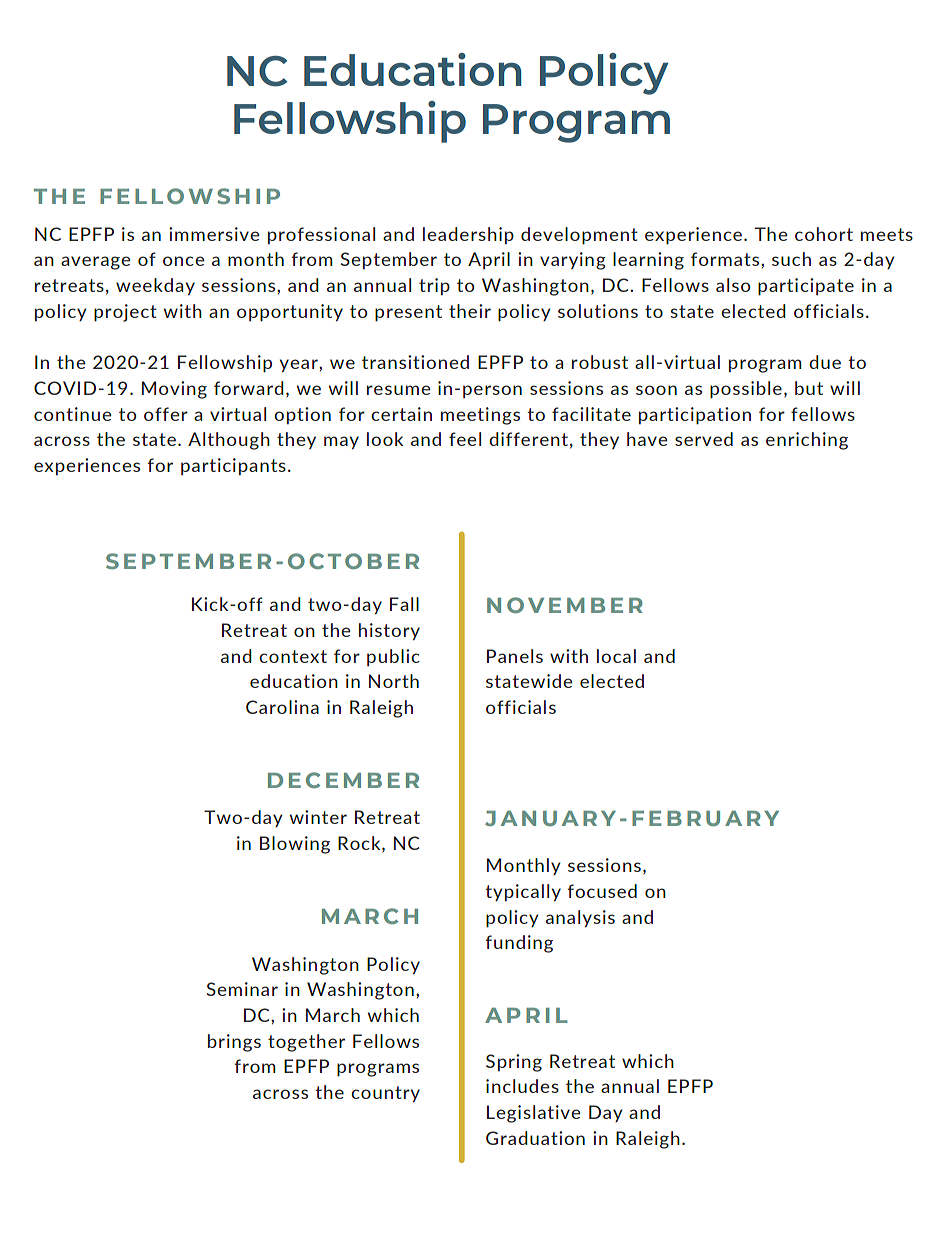 The width and height of the screenshot is (952, 1233). Describe the element at coordinates (515, 656) in the screenshot. I see `Panels` at that location.
